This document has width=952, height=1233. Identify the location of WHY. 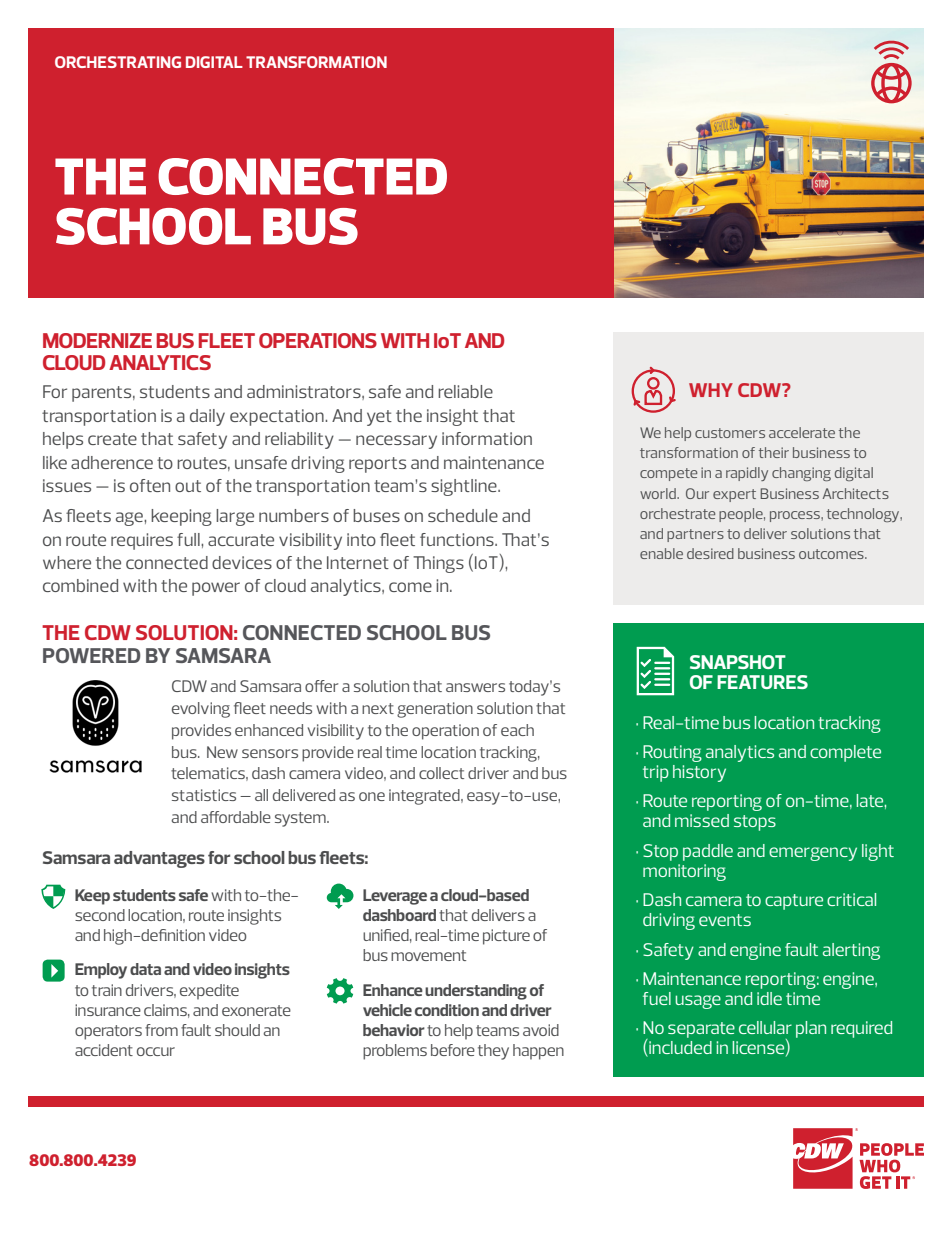
(711, 390).
